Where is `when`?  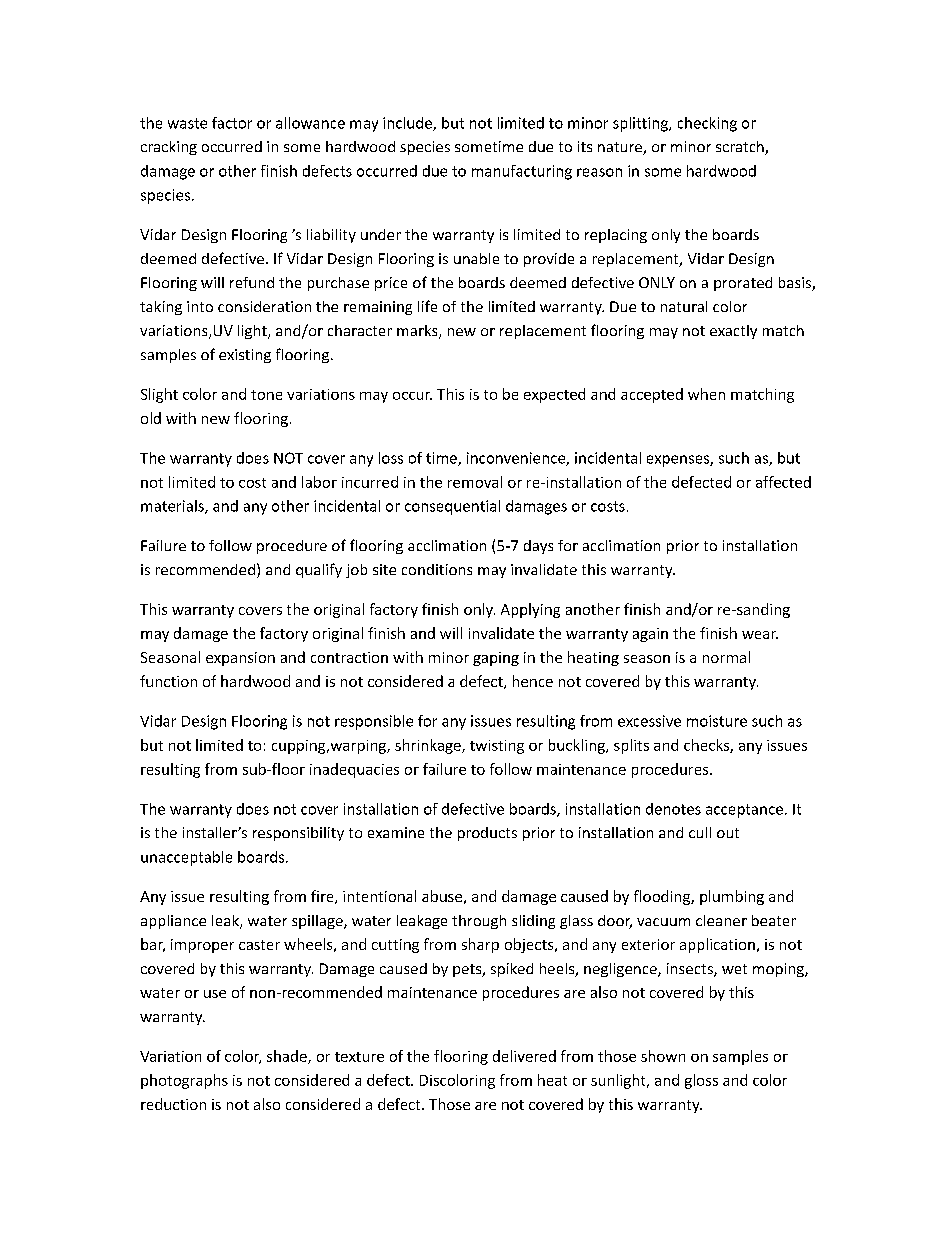
when is located at coordinates (706, 394).
